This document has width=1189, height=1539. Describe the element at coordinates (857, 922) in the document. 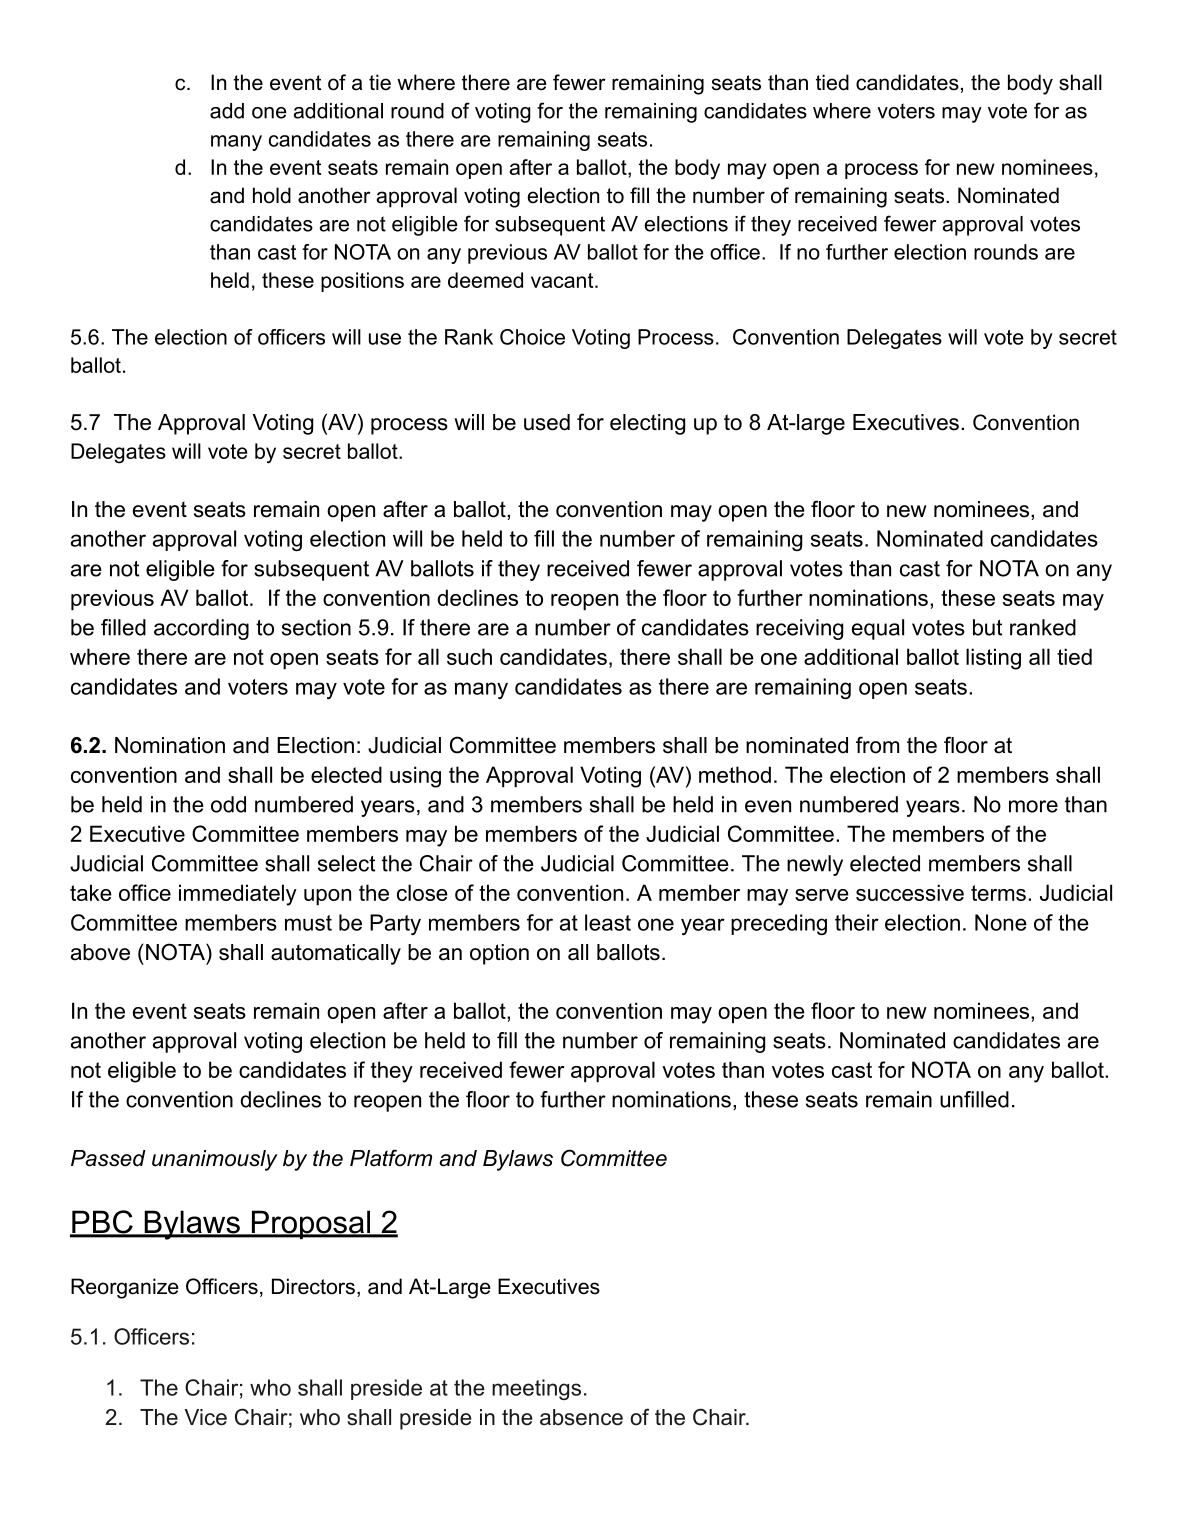

I see `their` at that location.
